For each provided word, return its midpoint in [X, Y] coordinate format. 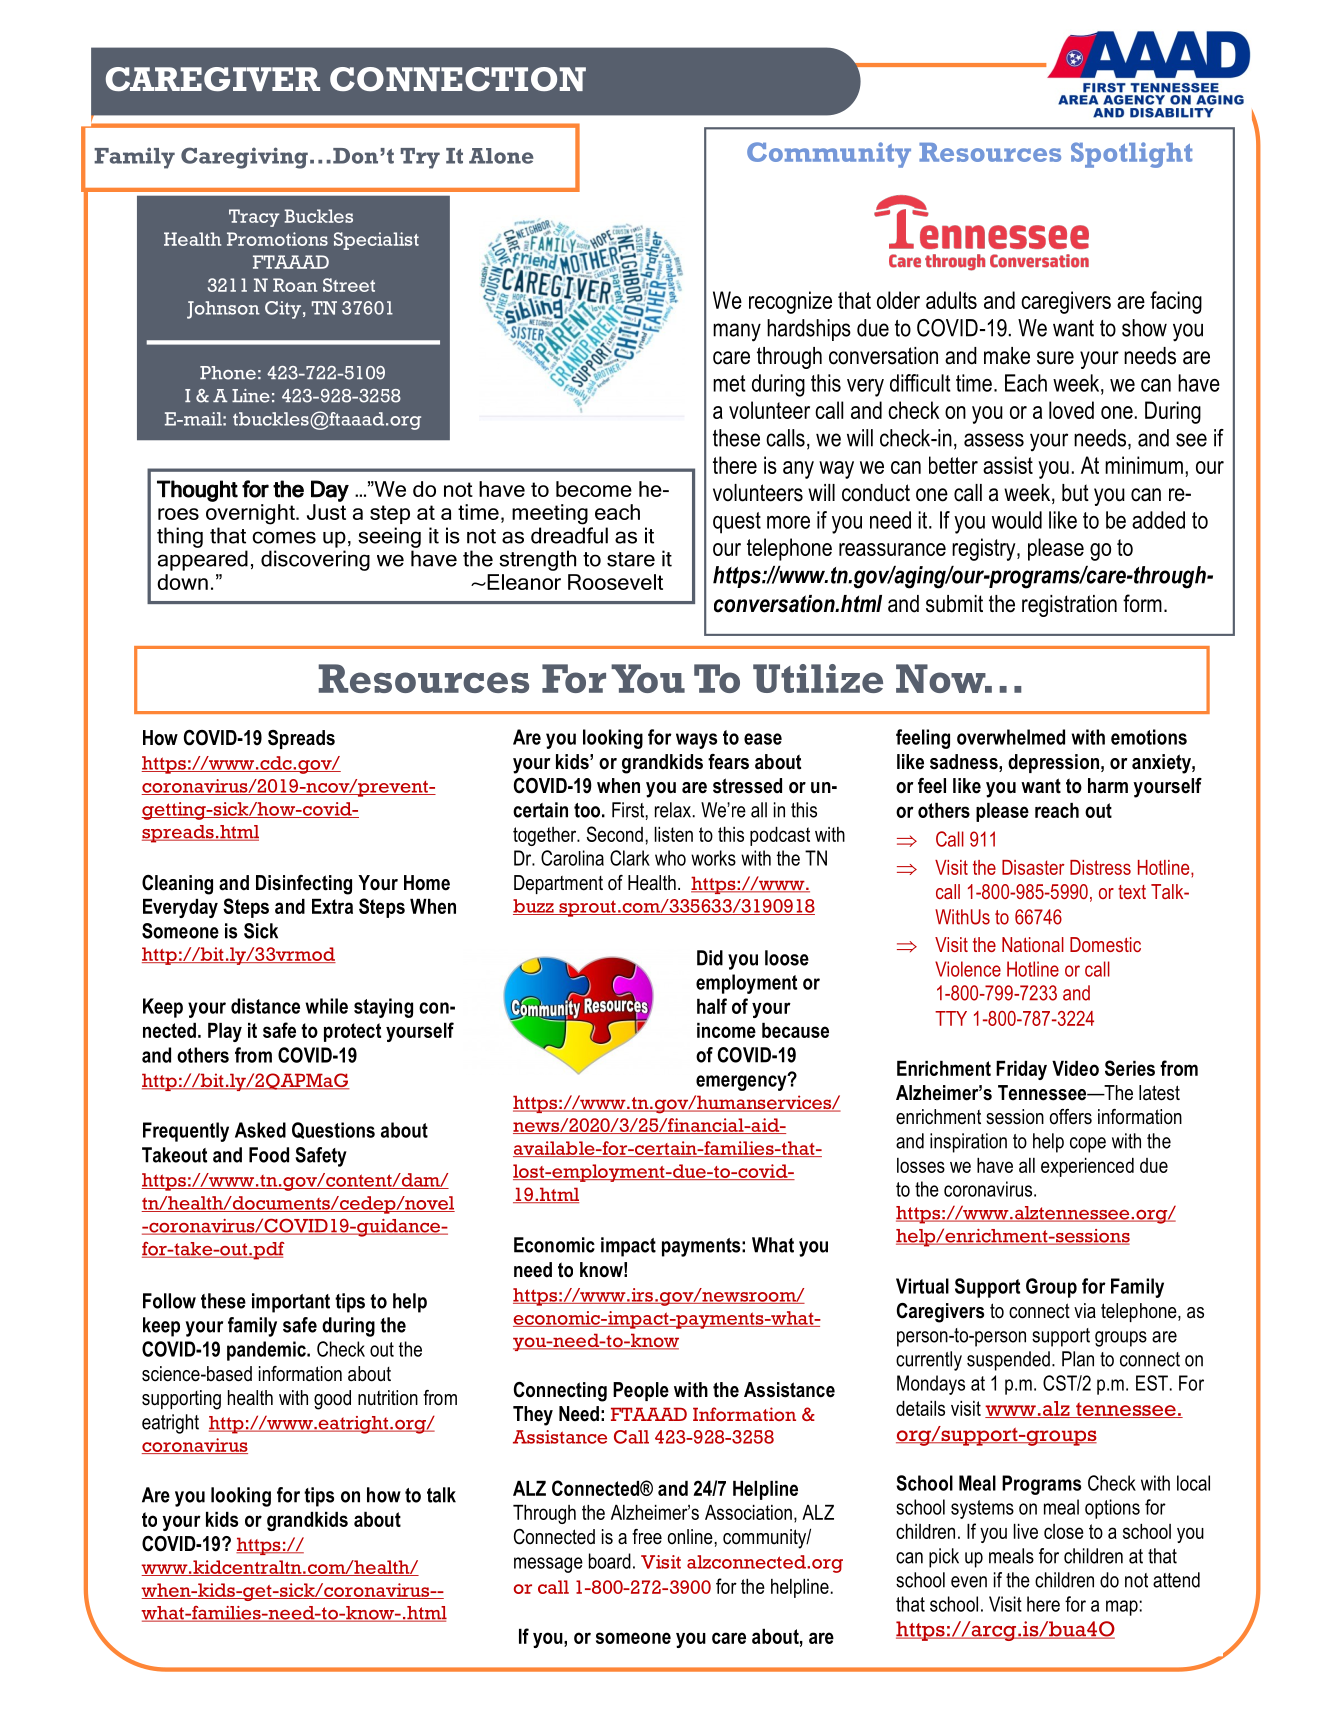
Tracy [254, 218]
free [647, 1537]
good [332, 1400]
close [1064, 1531]
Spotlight [1131, 155]
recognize [790, 302]
